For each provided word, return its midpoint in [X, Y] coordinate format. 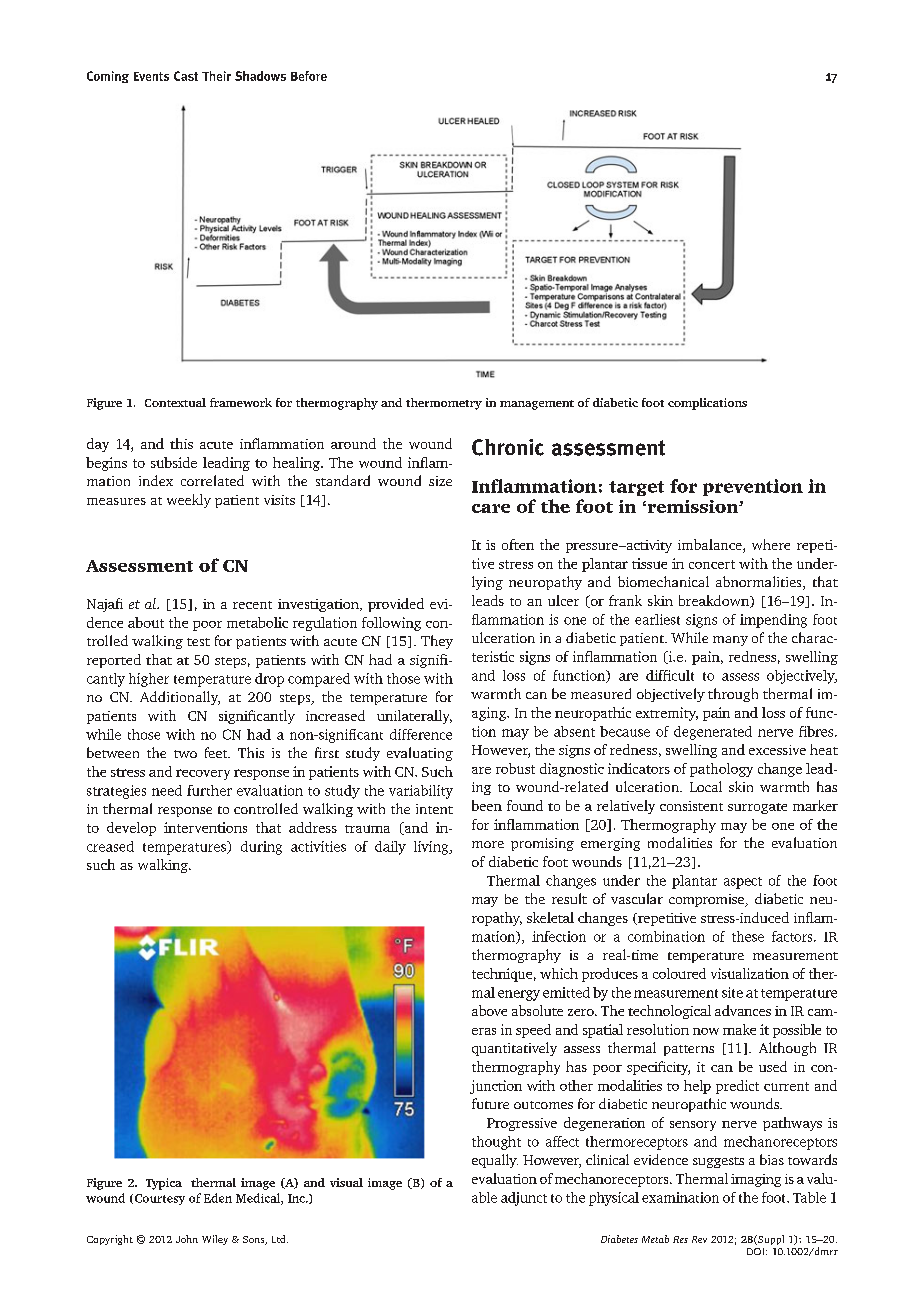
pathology [721, 770]
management [537, 405]
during [261, 848]
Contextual [175, 402]
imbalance [711, 546]
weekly [189, 501]
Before [309, 76]
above [489, 1010]
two [185, 754]
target [636, 488]
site [732, 992]
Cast [186, 76]
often [518, 544]
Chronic [508, 447]
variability [421, 792]
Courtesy [158, 1199]
